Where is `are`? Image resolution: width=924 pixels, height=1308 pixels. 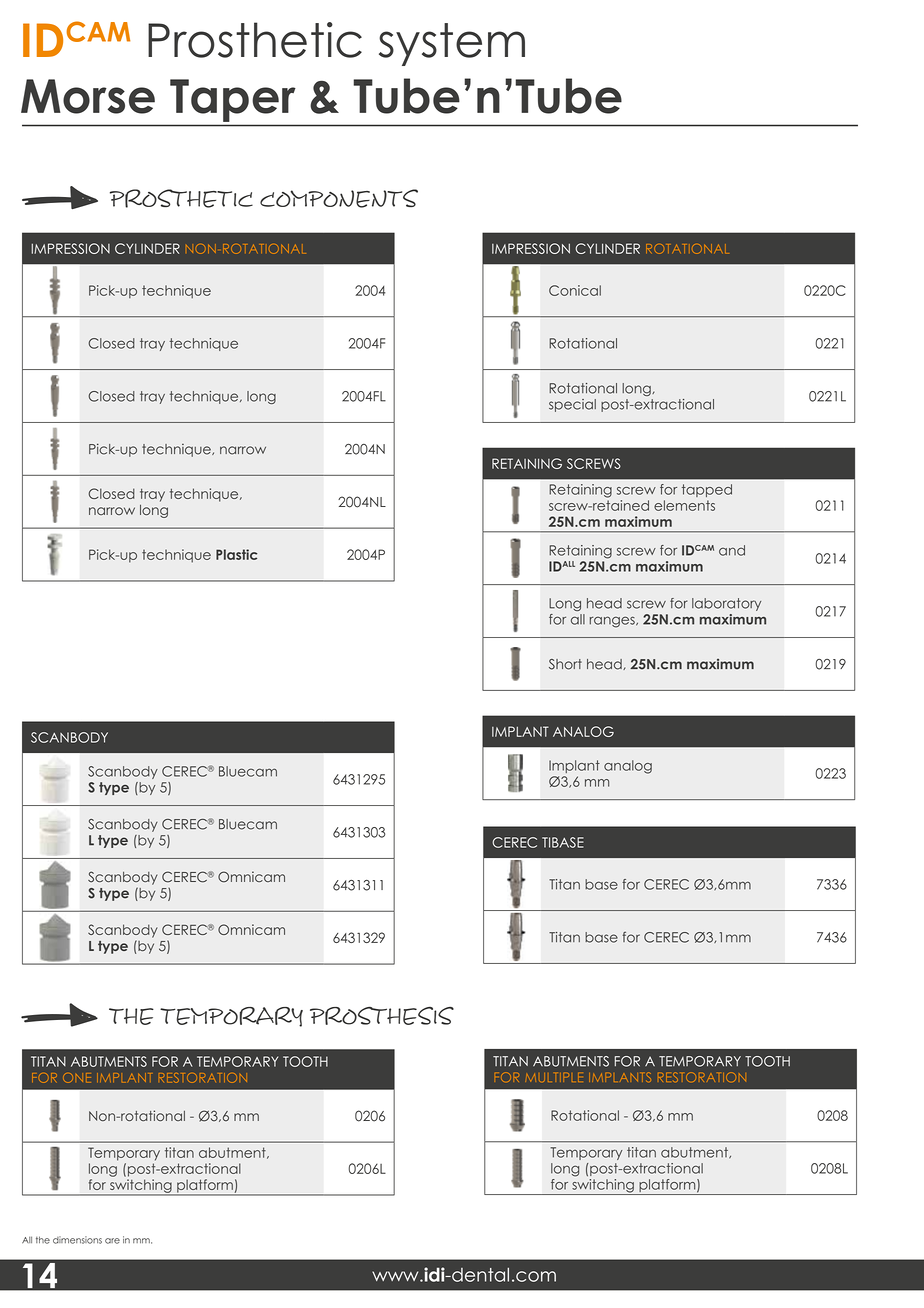
are is located at coordinates (112, 1241).
